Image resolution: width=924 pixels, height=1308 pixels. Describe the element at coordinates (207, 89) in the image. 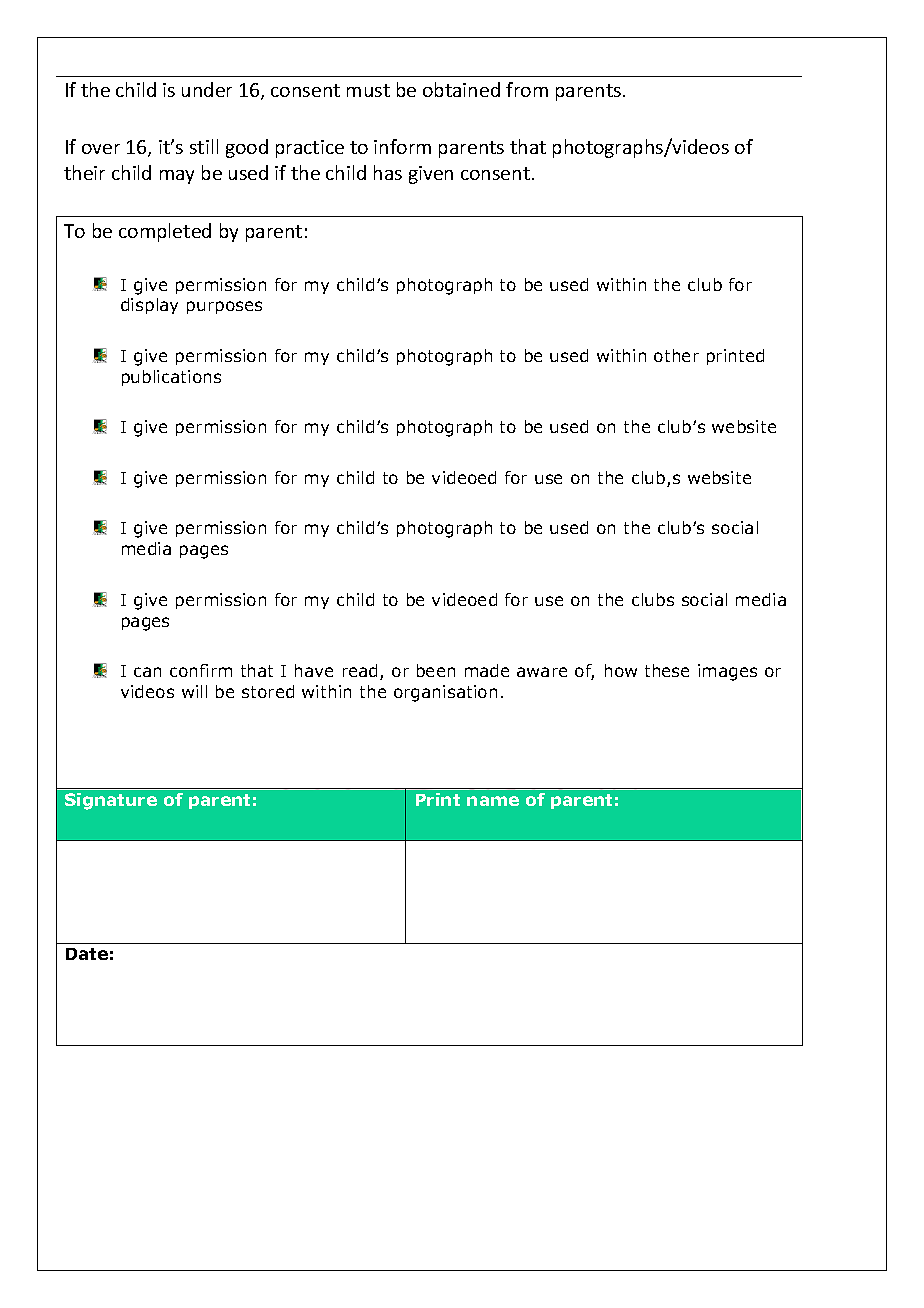

I see `under` at that location.
